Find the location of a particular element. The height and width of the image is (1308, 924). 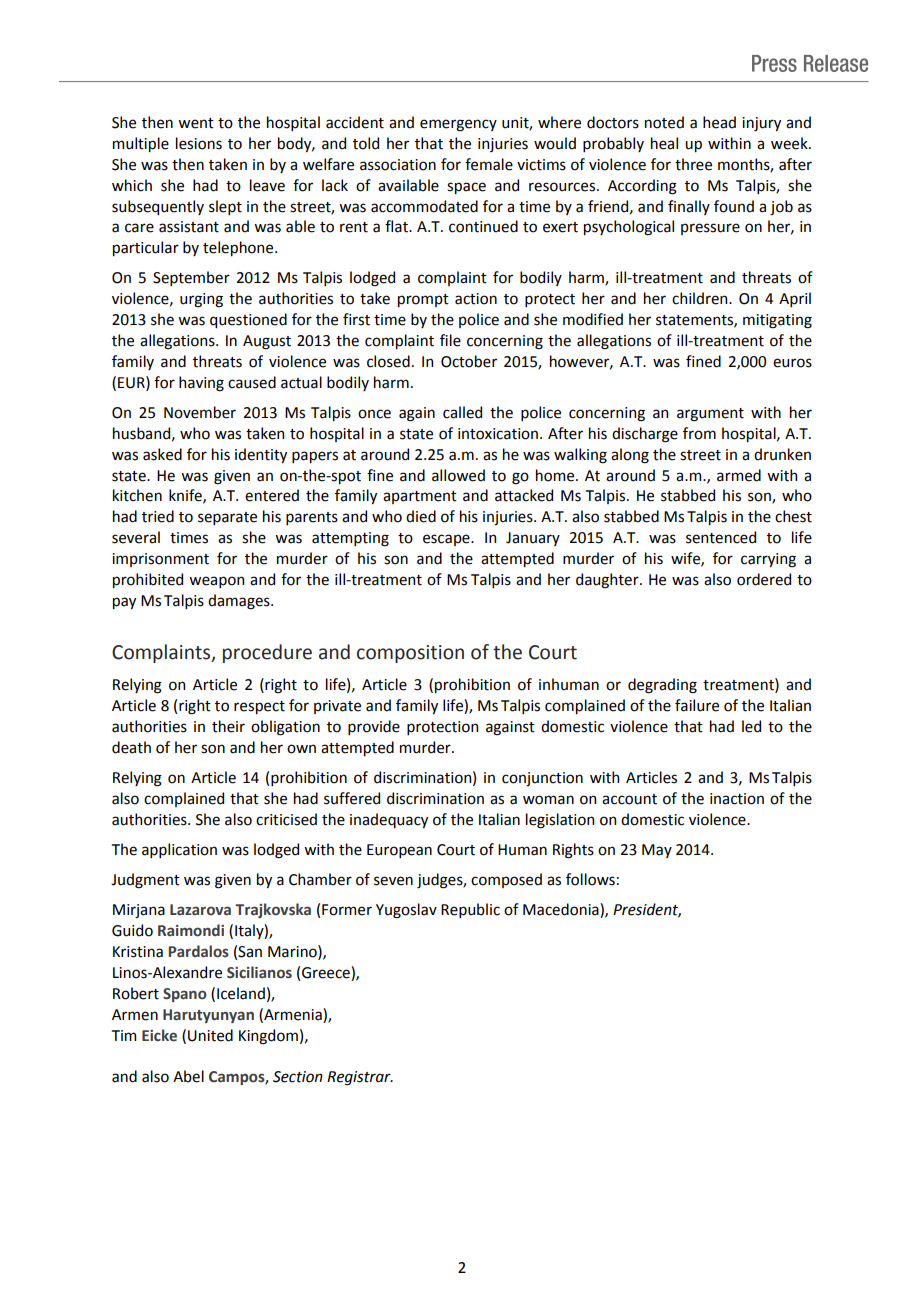

escape is located at coordinates (447, 540).
